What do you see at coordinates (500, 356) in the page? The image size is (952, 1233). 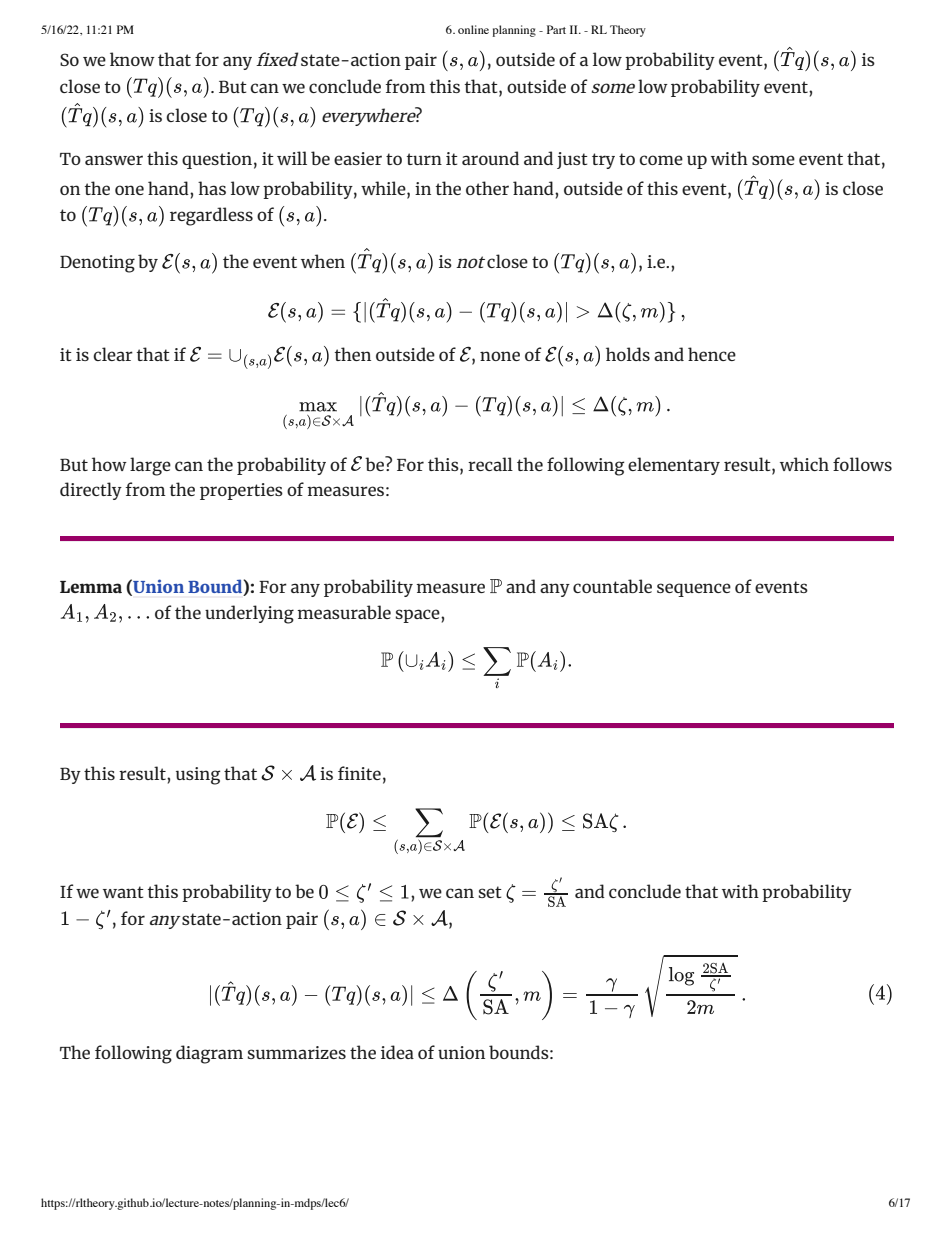 I see `none` at bounding box center [500, 356].
